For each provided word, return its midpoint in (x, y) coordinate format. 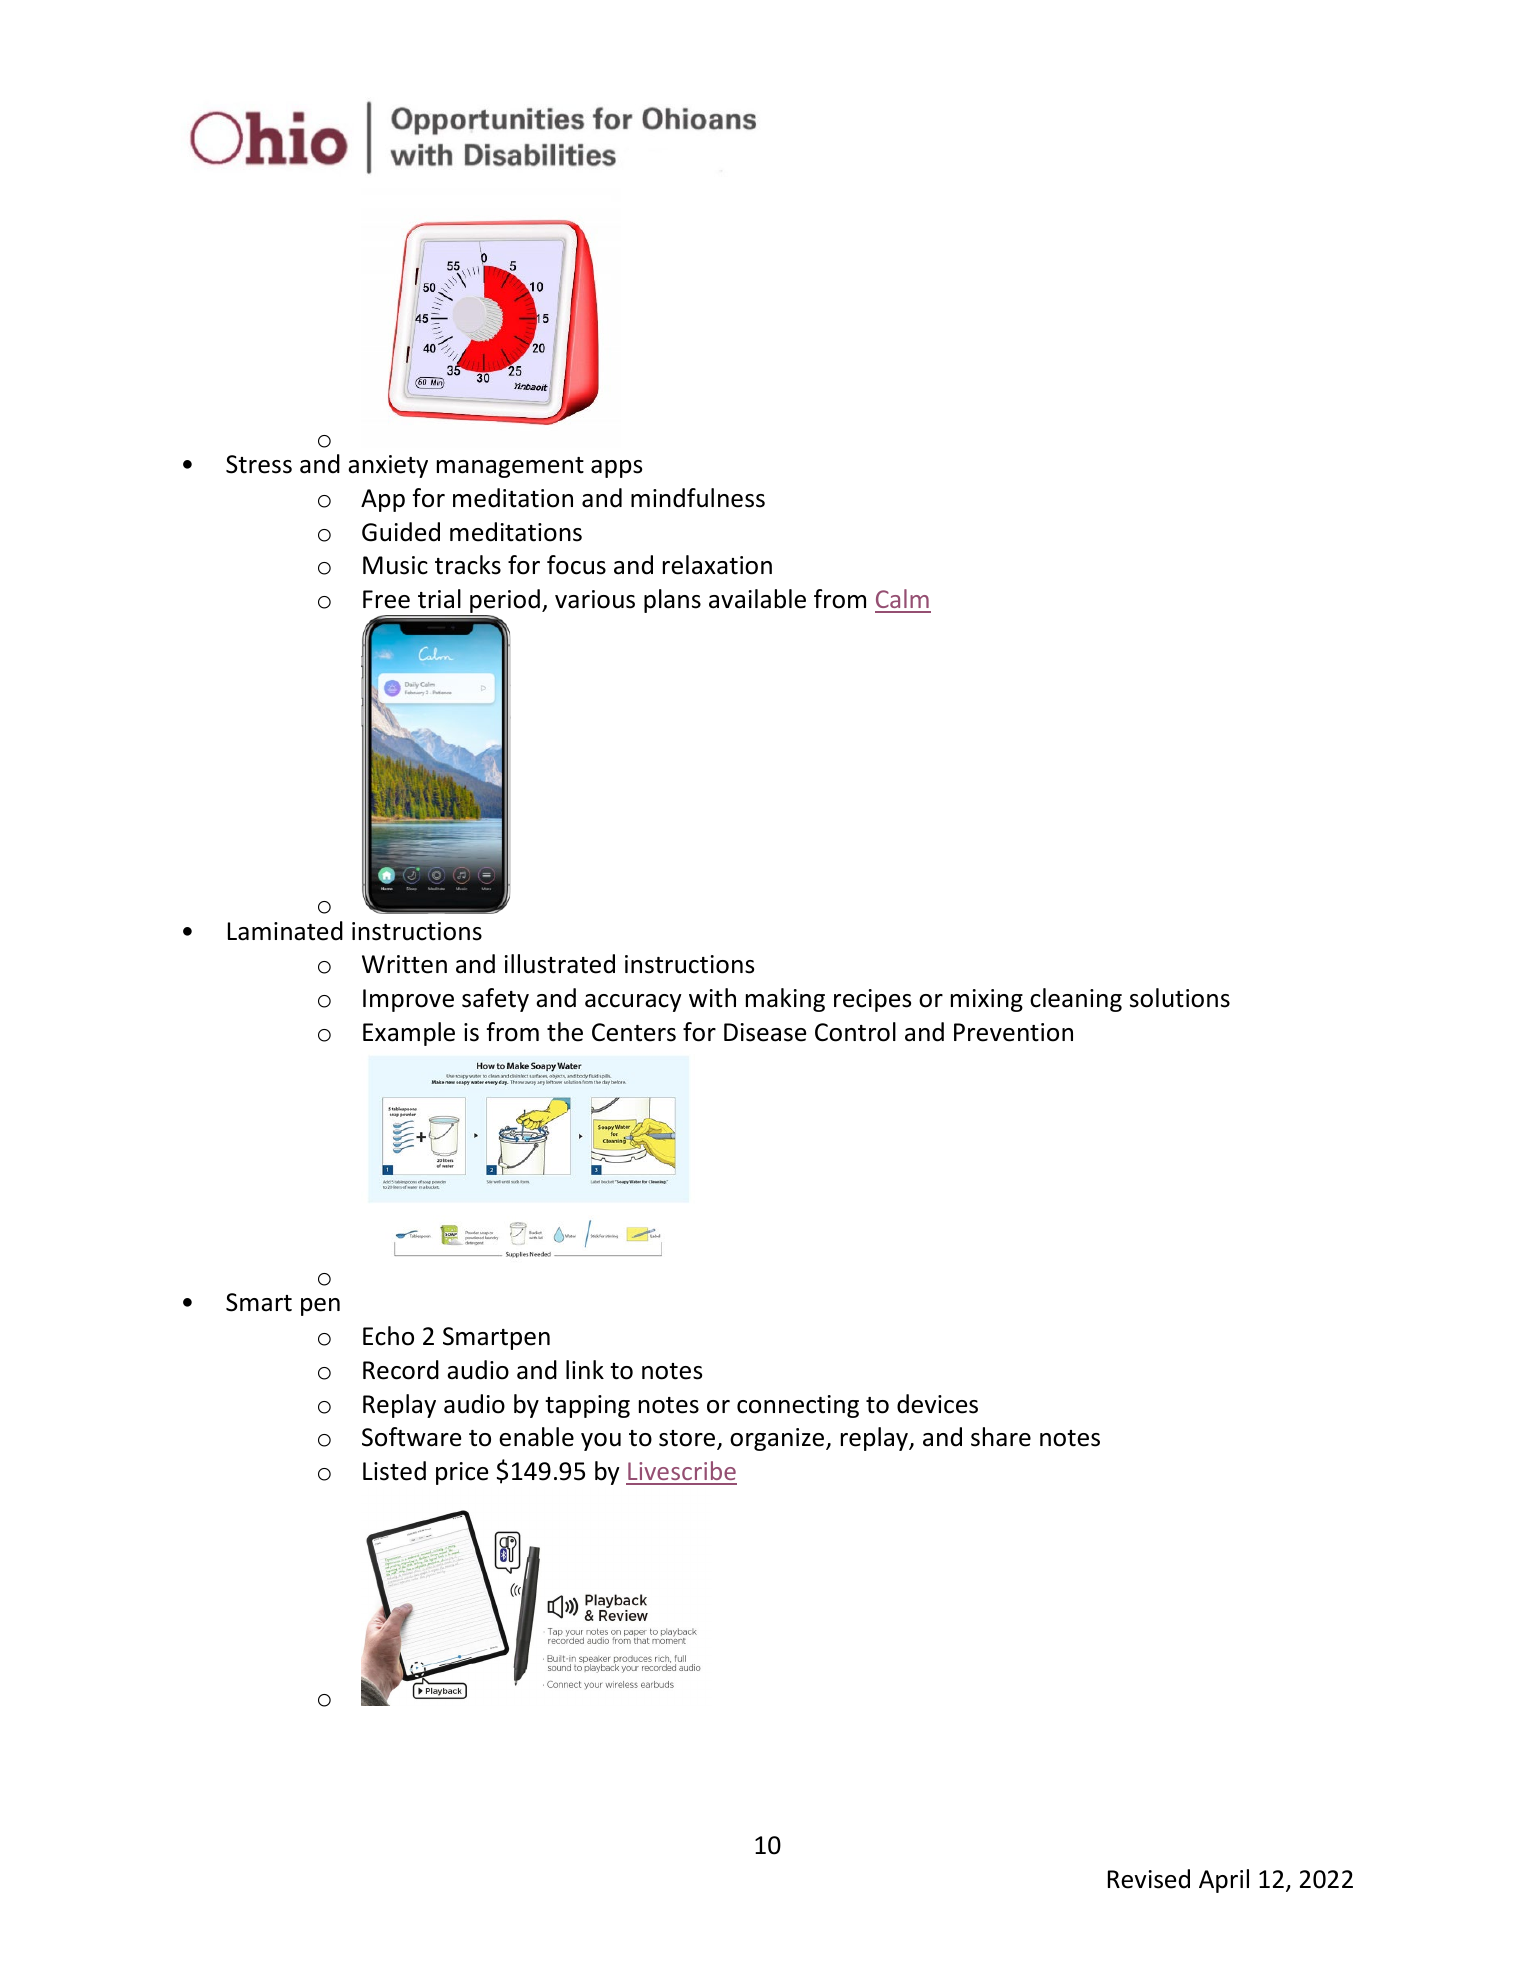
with (712, 998)
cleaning (1076, 1000)
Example (409, 1034)
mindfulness (698, 498)
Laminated (285, 931)
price (462, 1473)
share (1001, 1437)
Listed (394, 1471)
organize (778, 1439)
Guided (401, 532)
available (757, 599)
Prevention (1013, 1032)
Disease (765, 1032)
